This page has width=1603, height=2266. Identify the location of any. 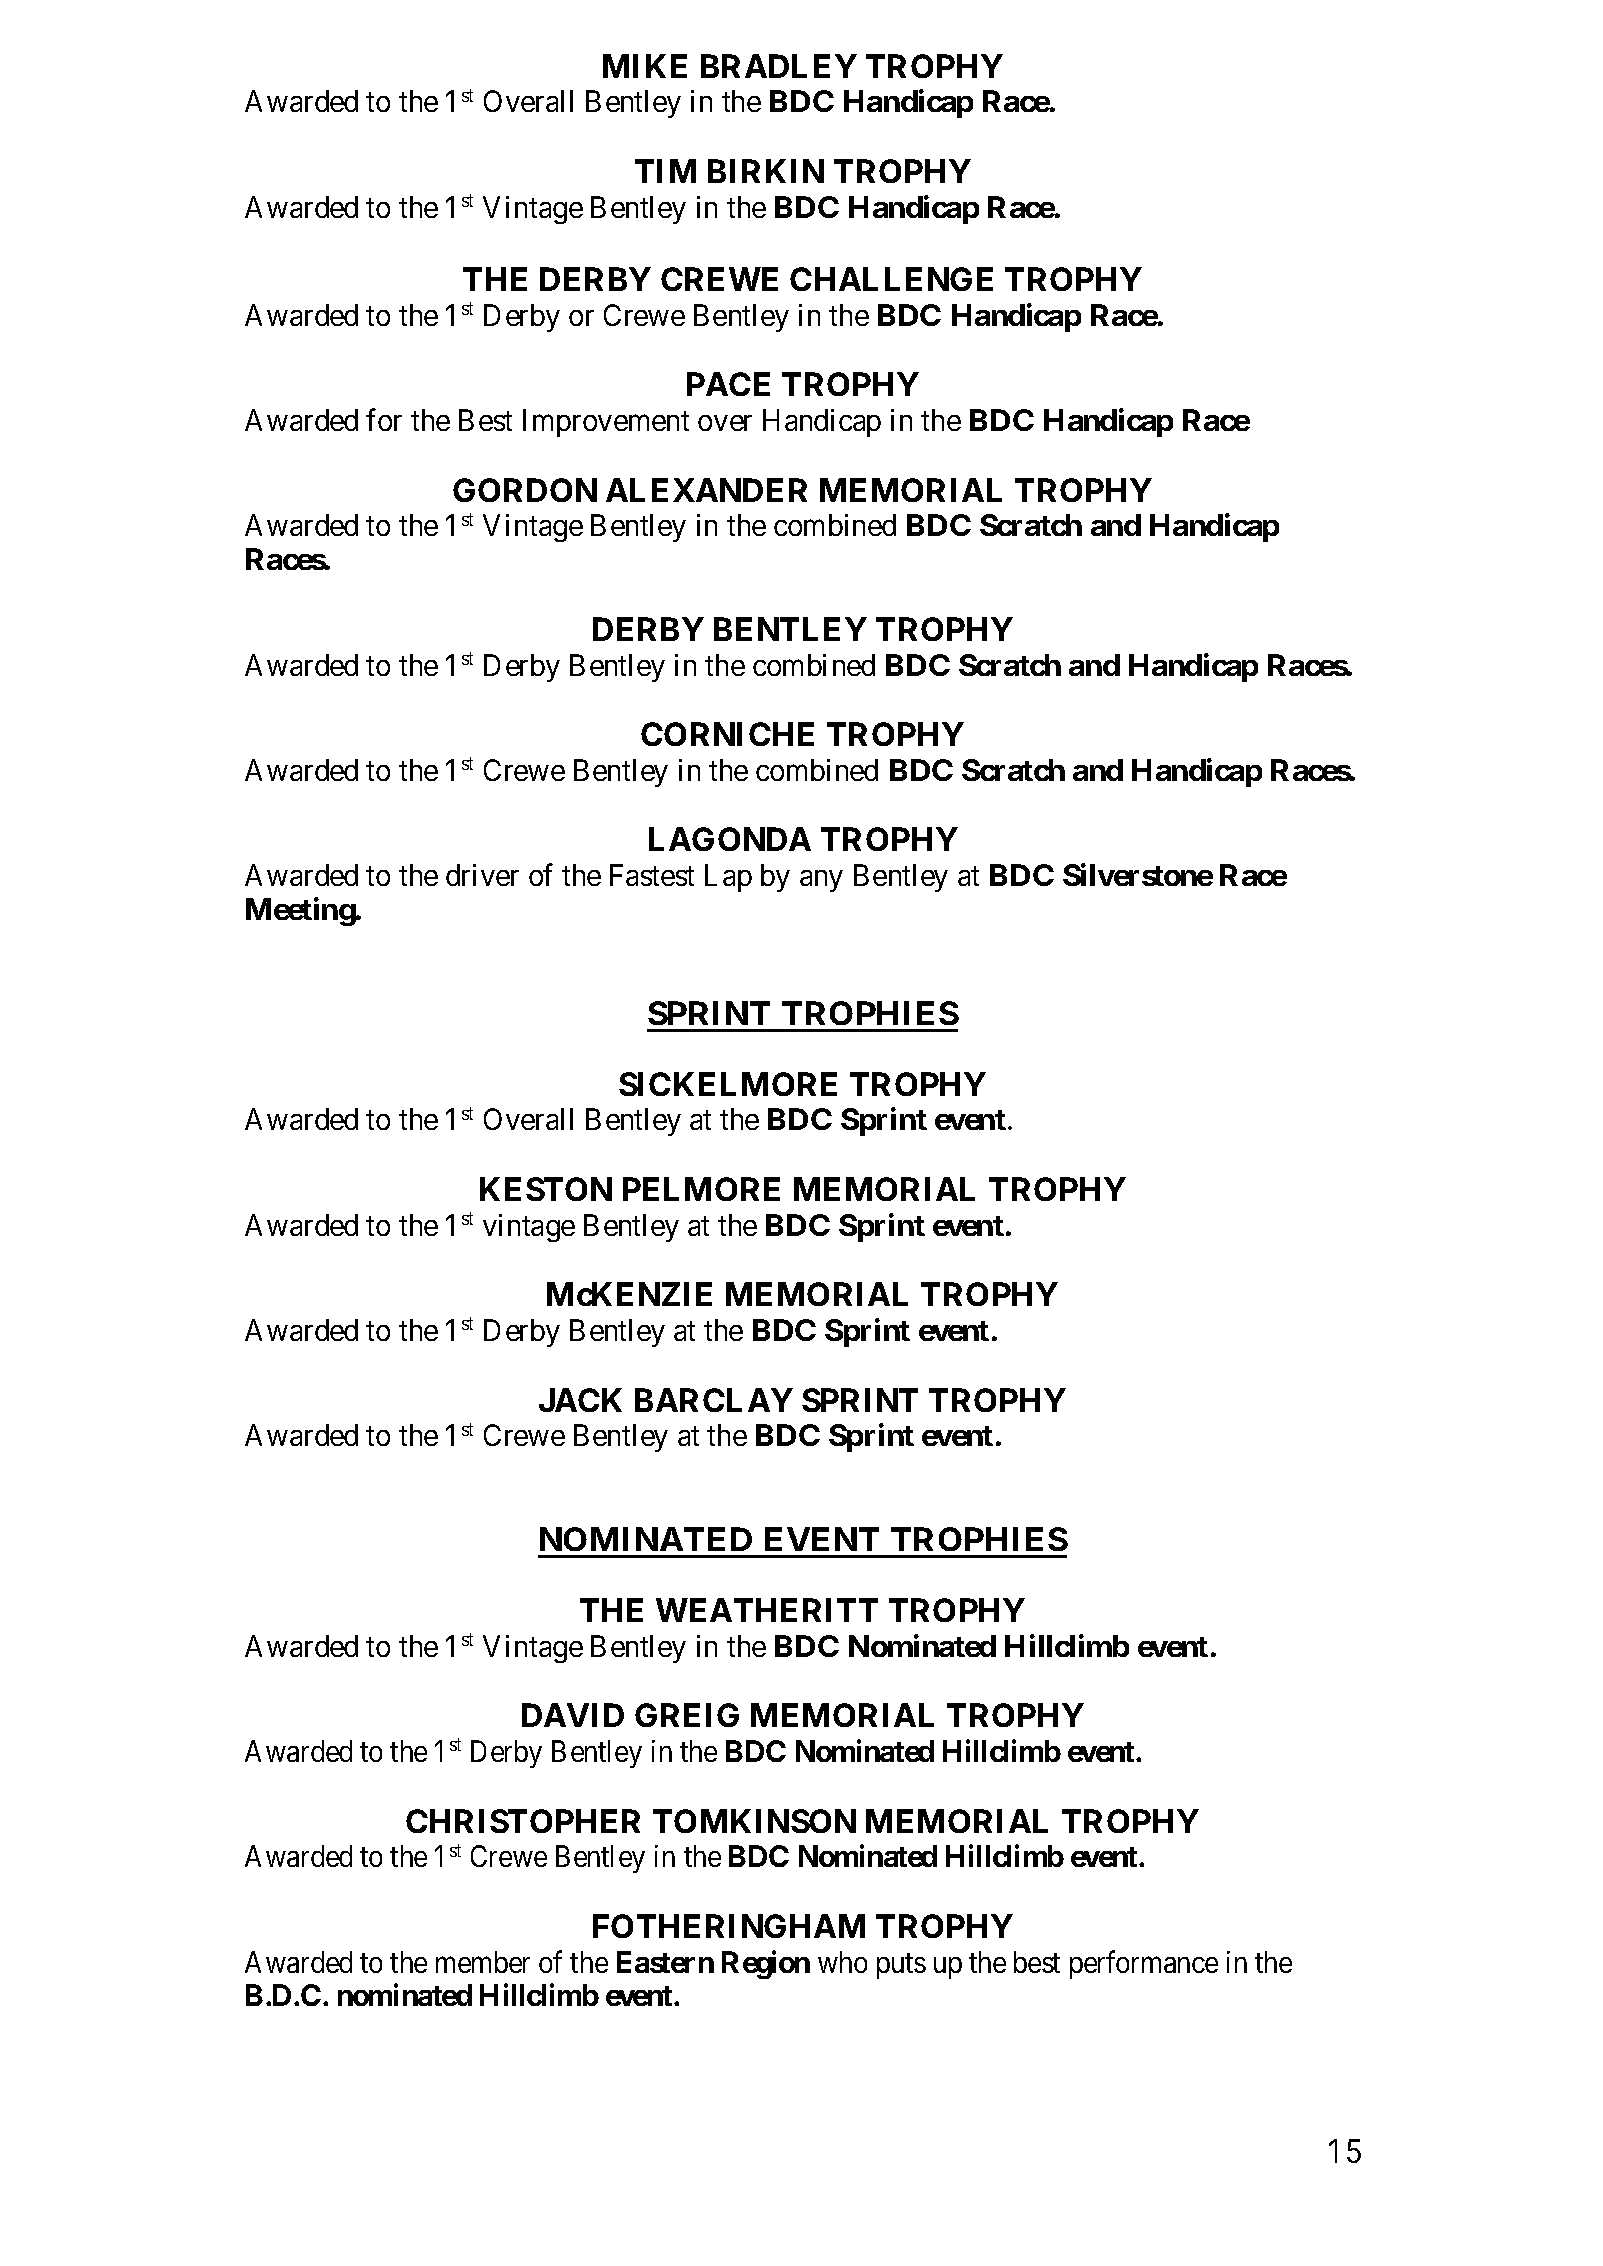
(821, 881).
